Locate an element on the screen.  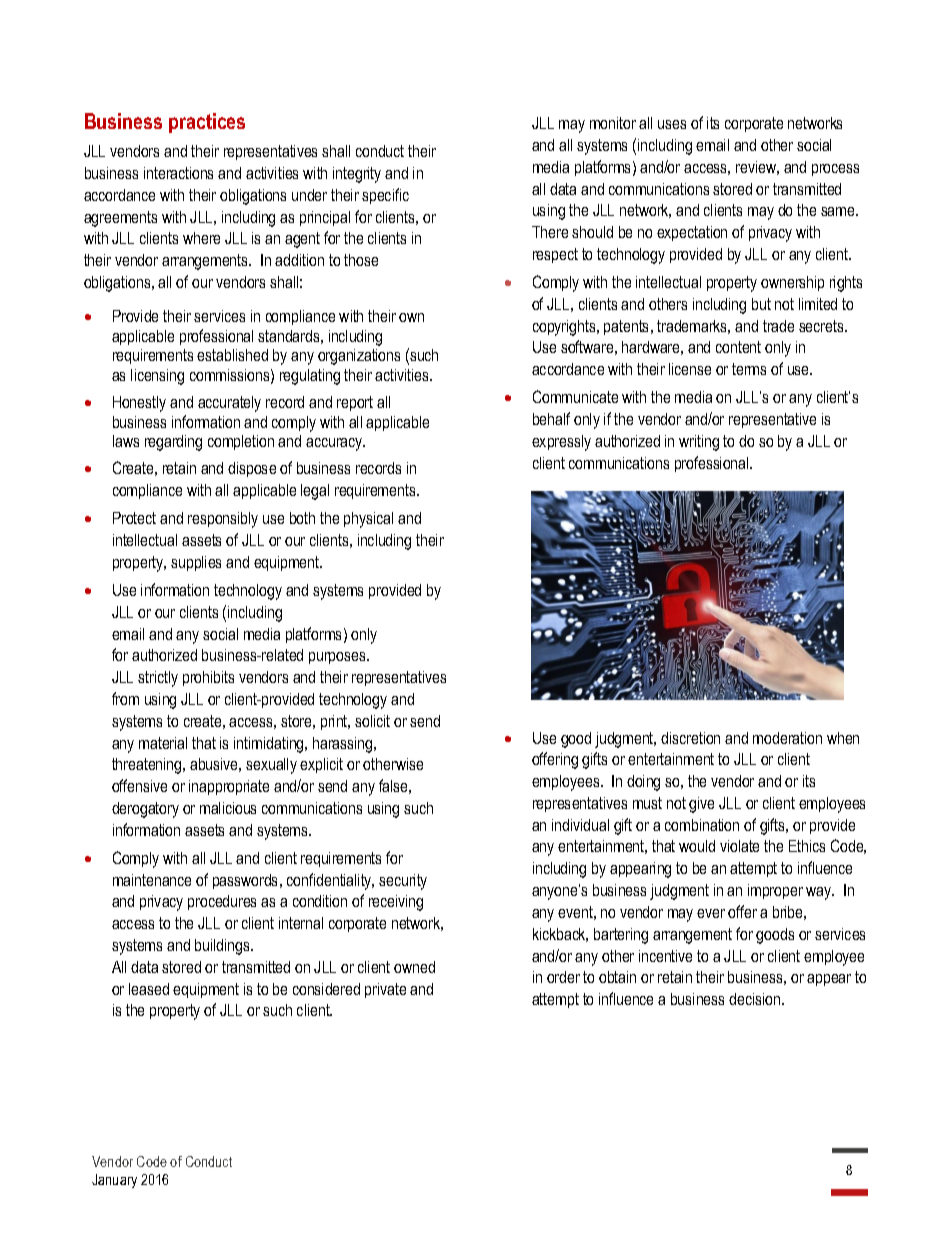
moderation is located at coordinates (787, 738).
